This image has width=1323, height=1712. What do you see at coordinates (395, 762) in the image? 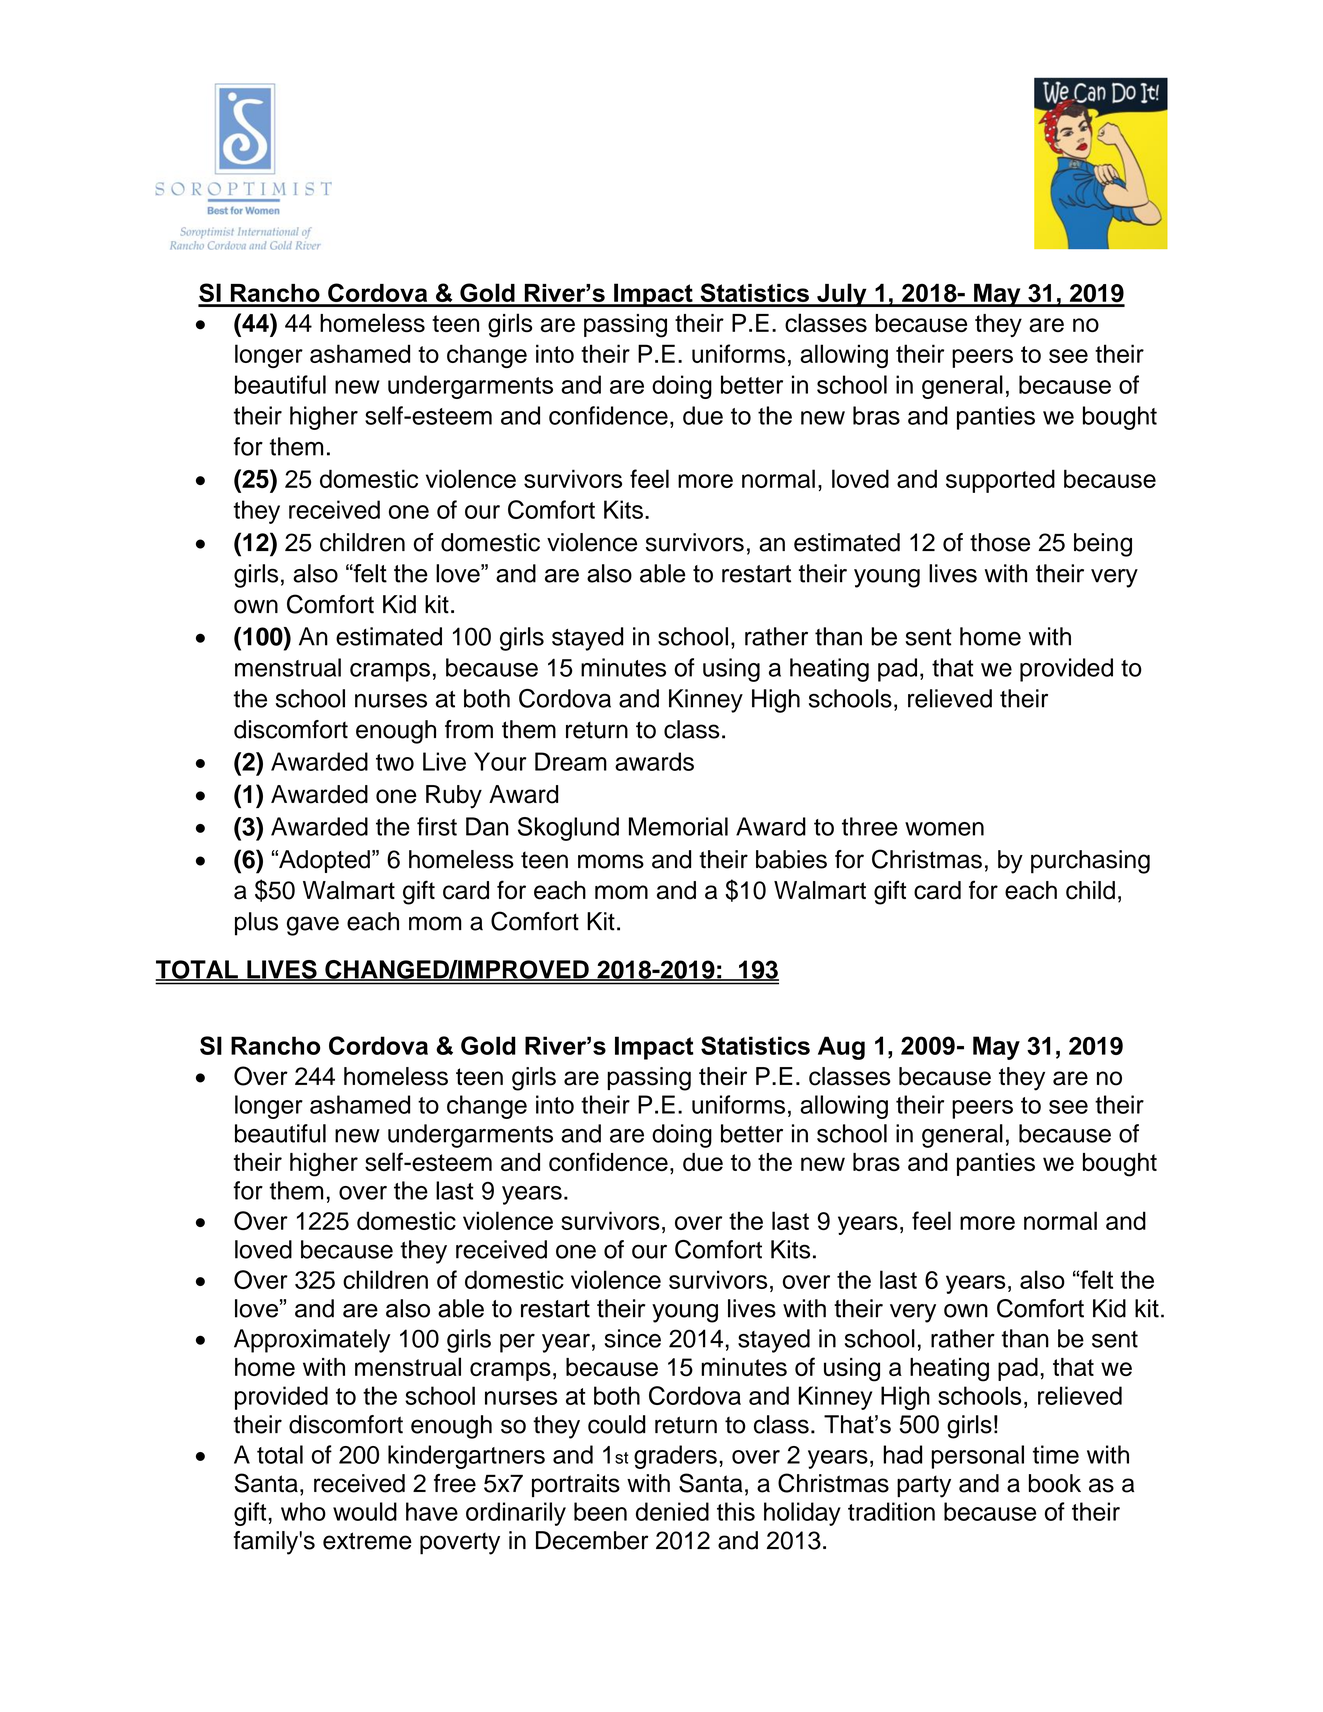
I see `two` at bounding box center [395, 762].
